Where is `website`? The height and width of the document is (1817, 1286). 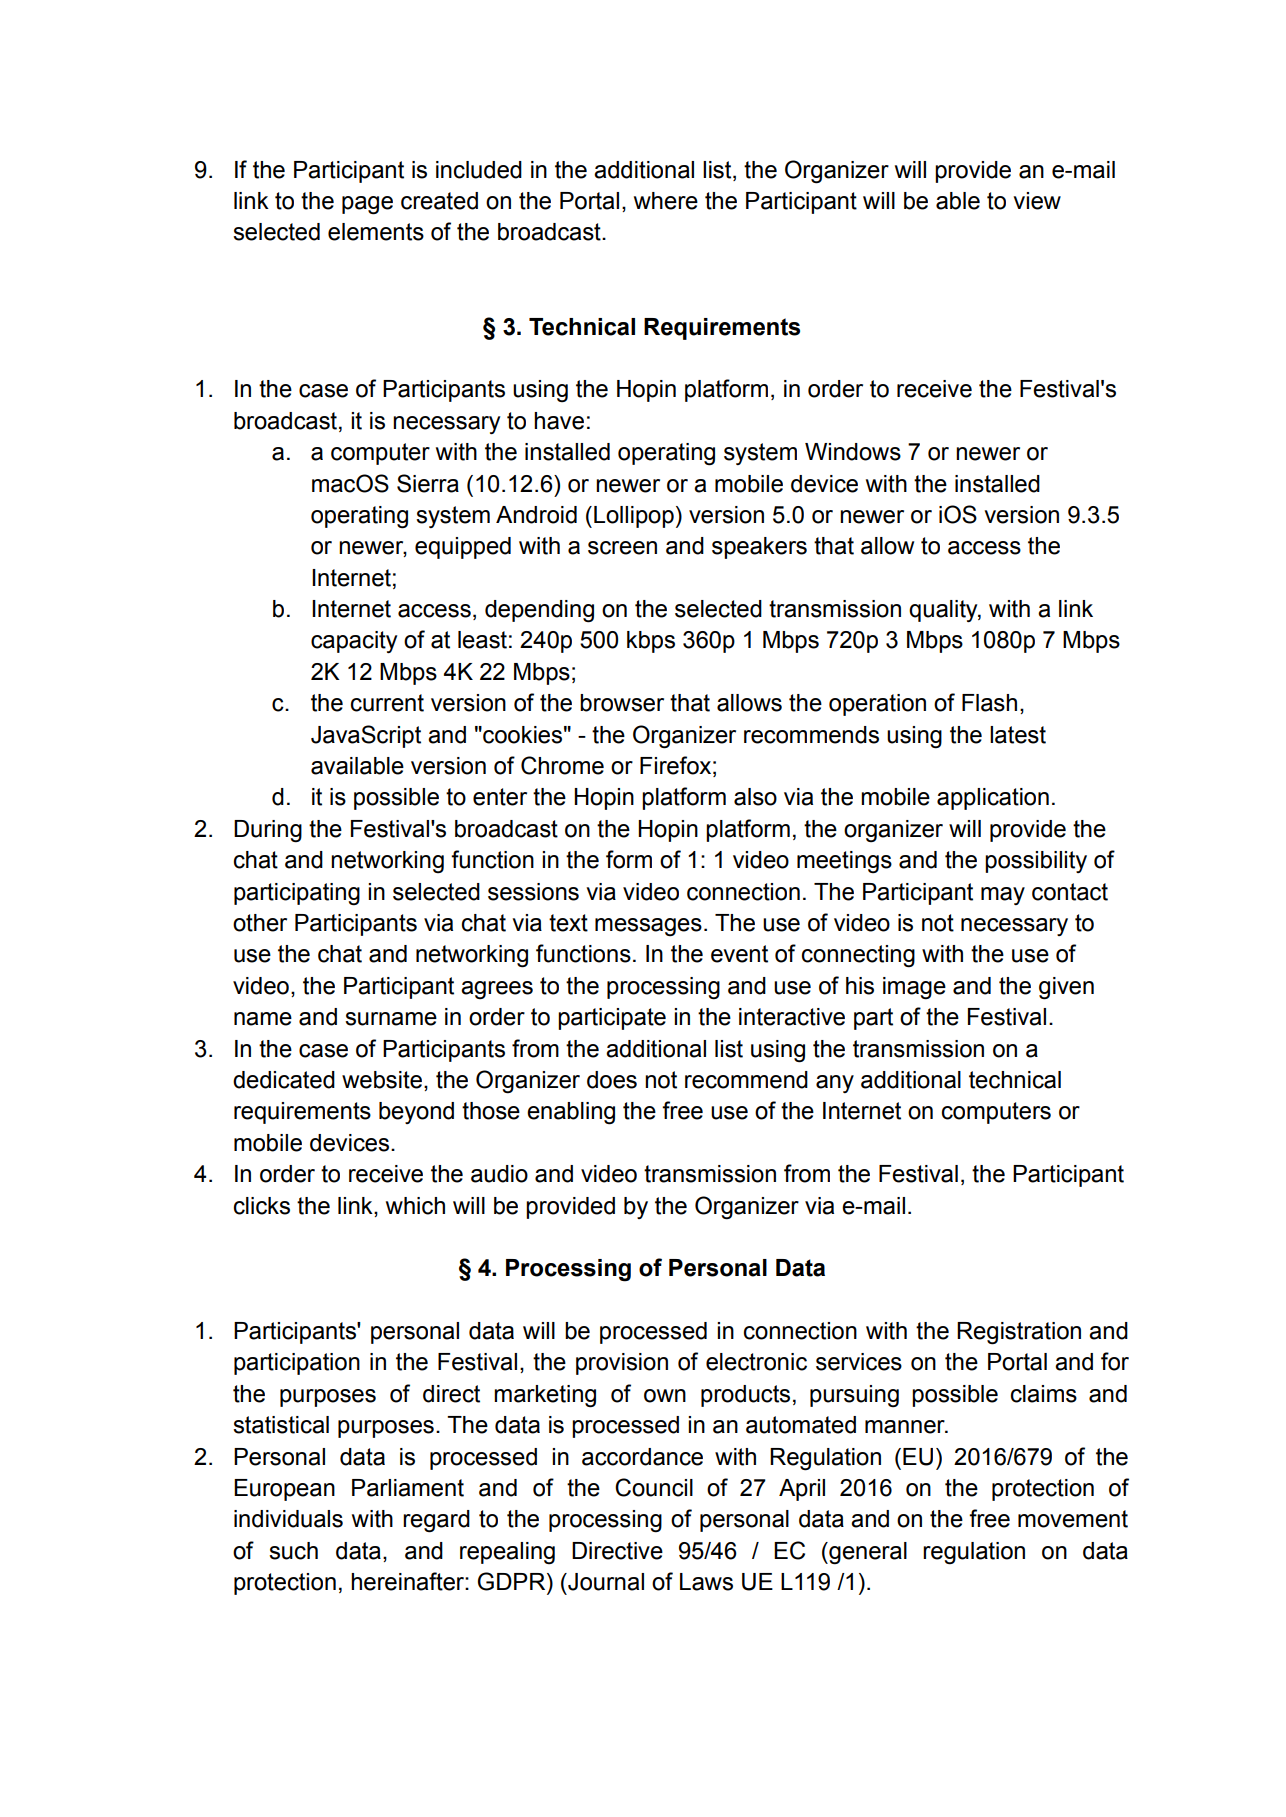 website is located at coordinates (382, 1080).
